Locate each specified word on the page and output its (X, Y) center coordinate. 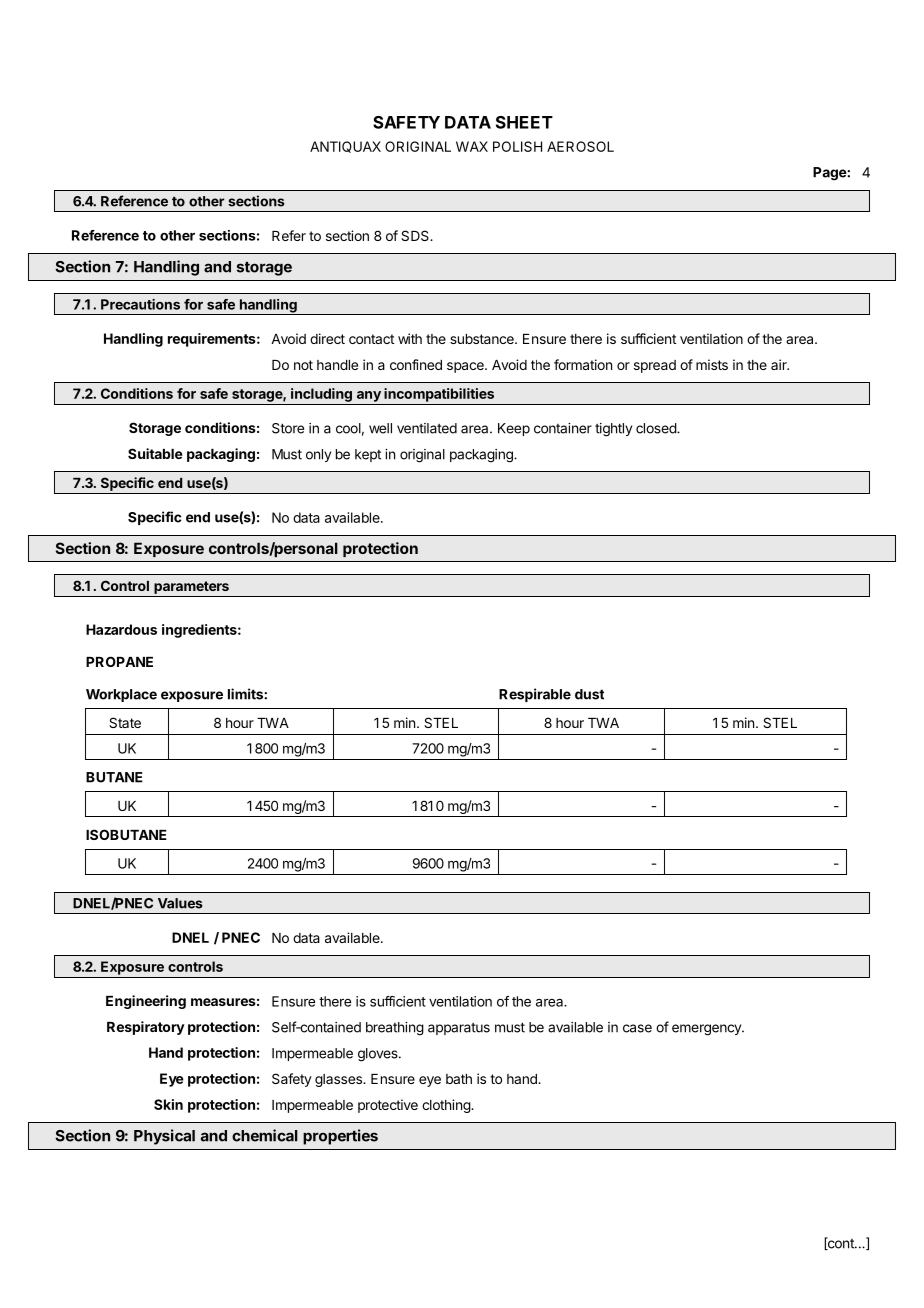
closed (657, 428)
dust (589, 694)
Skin (168, 1104)
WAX (472, 146)
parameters (191, 587)
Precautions (140, 304)
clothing (447, 1106)
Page (830, 174)
